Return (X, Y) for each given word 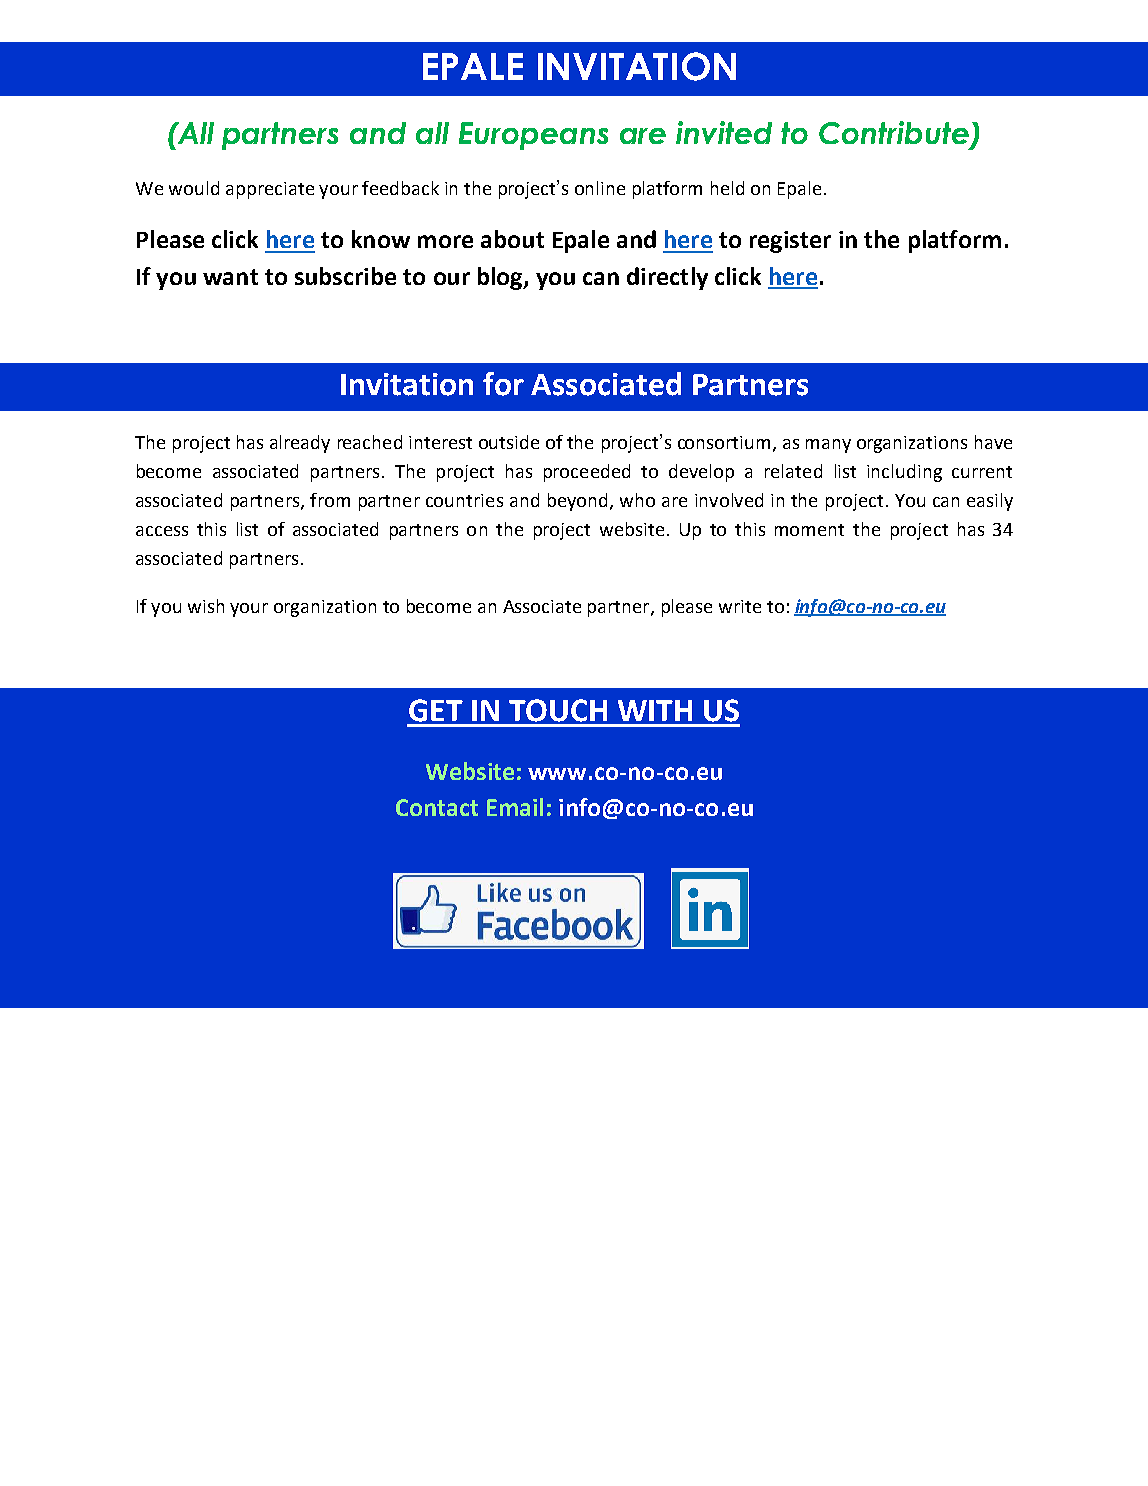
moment (809, 530)
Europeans (533, 136)
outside (509, 442)
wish (206, 606)
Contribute (894, 132)
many (828, 446)
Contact (437, 807)
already (300, 444)
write (740, 606)
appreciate (270, 190)
